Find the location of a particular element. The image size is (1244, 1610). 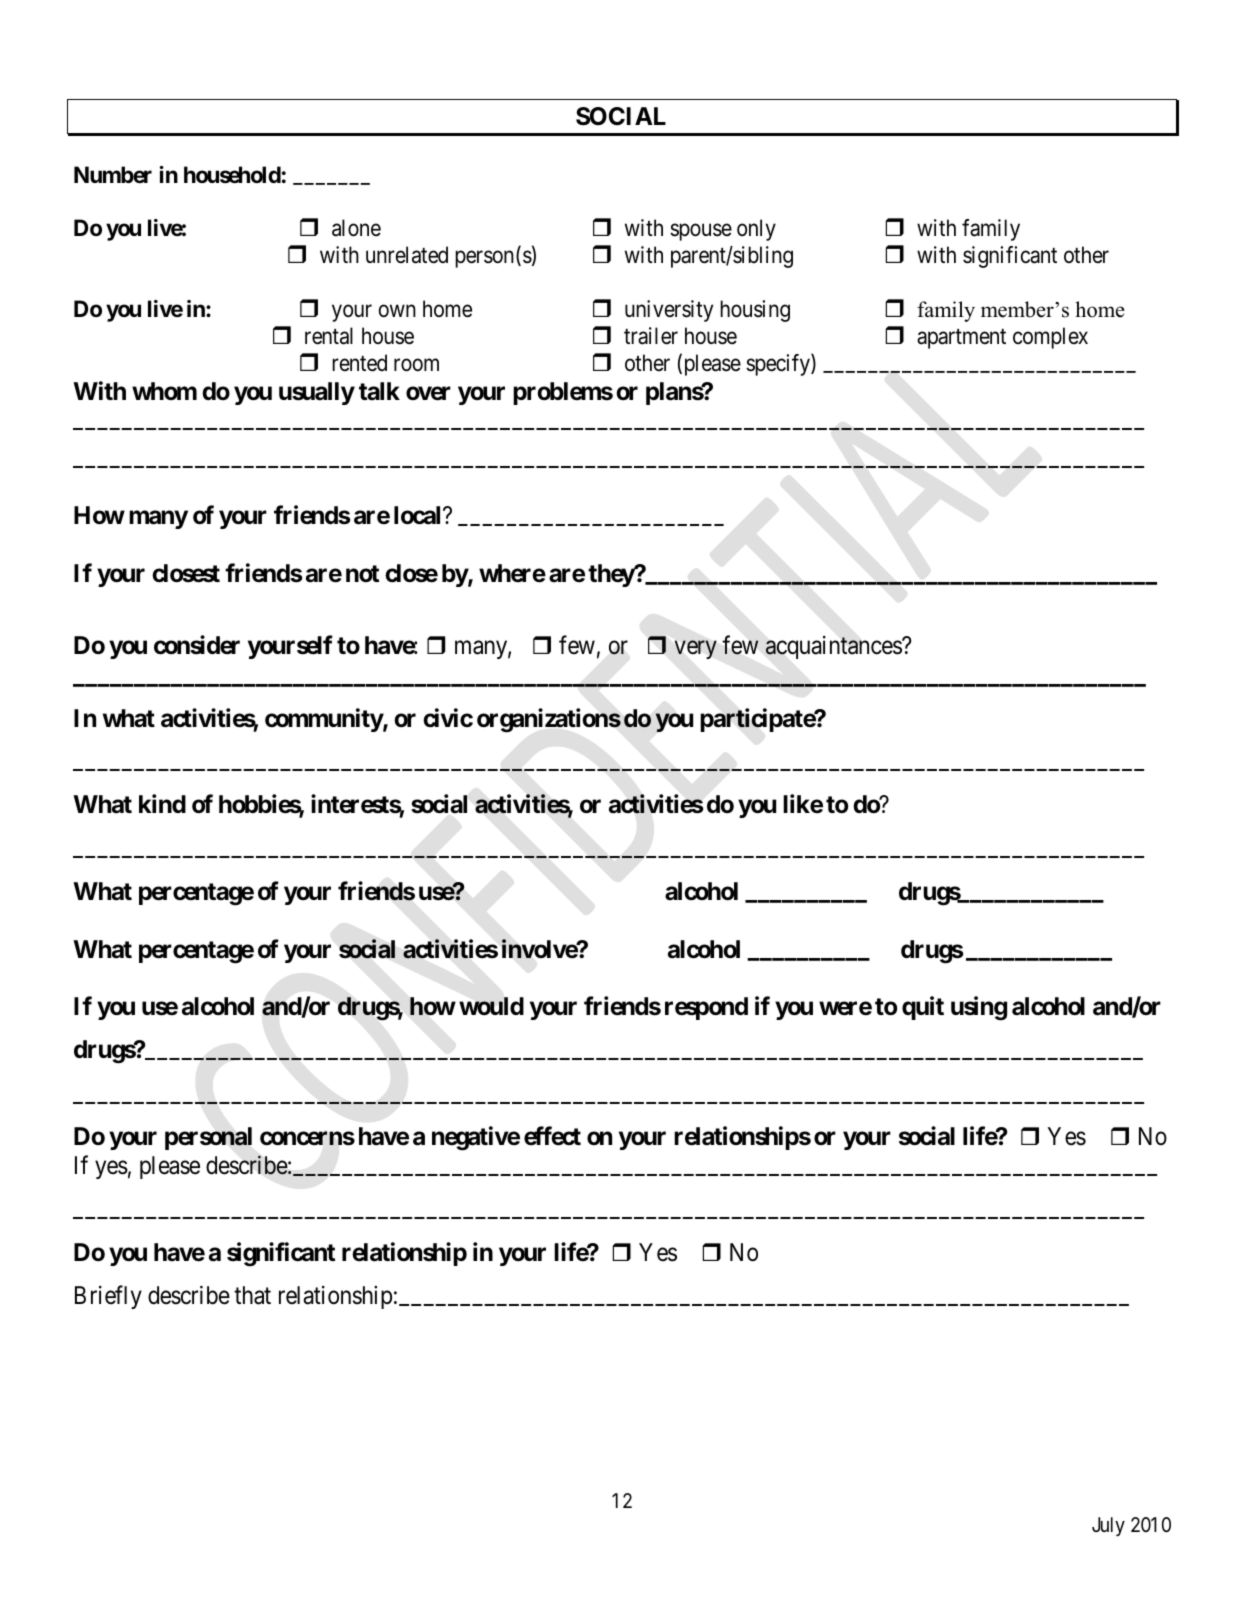

July is located at coordinates (1108, 1526).
